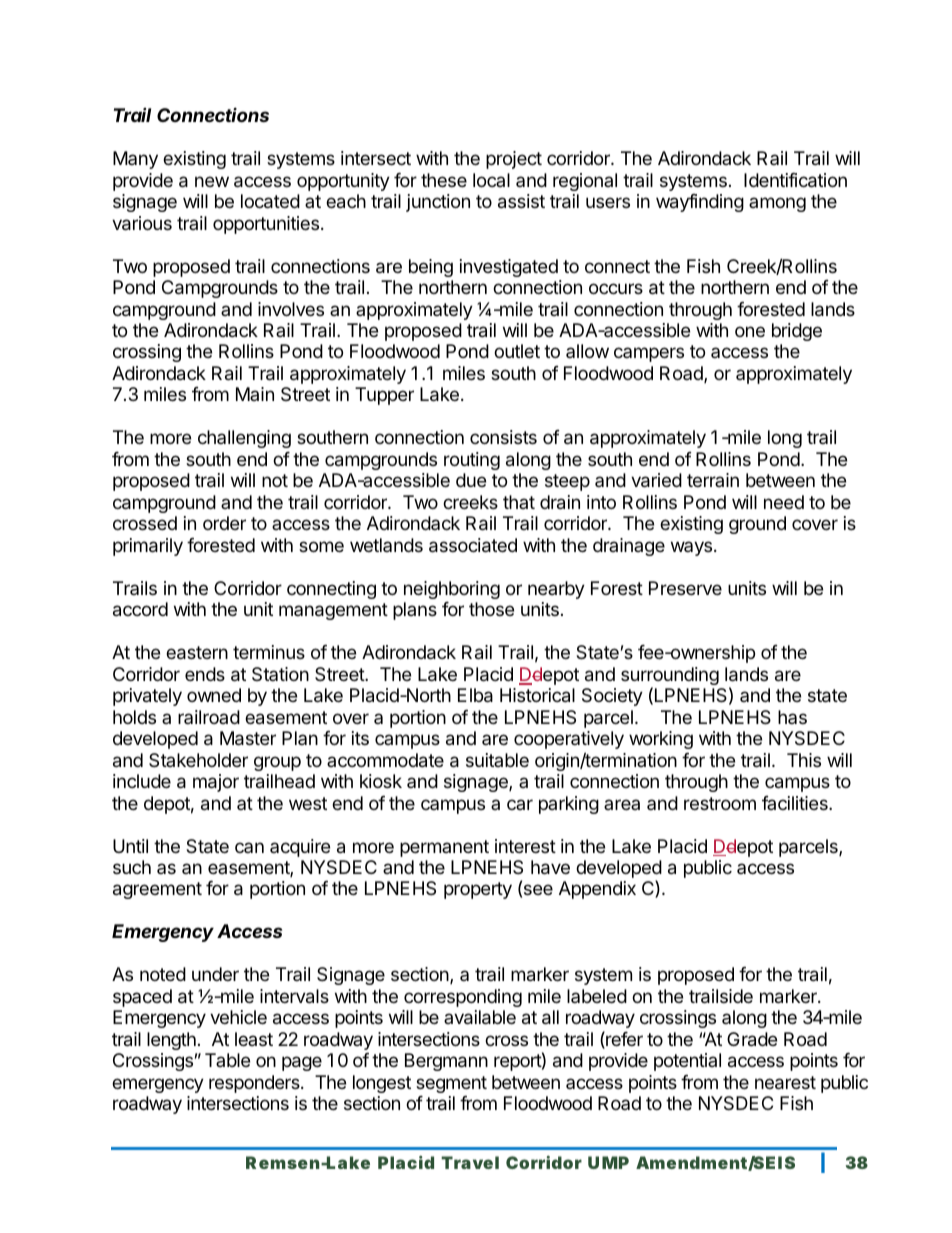 This screenshot has height=1233, width=952. Describe the element at coordinates (157, 890) in the screenshot. I see `agreement` at that location.
